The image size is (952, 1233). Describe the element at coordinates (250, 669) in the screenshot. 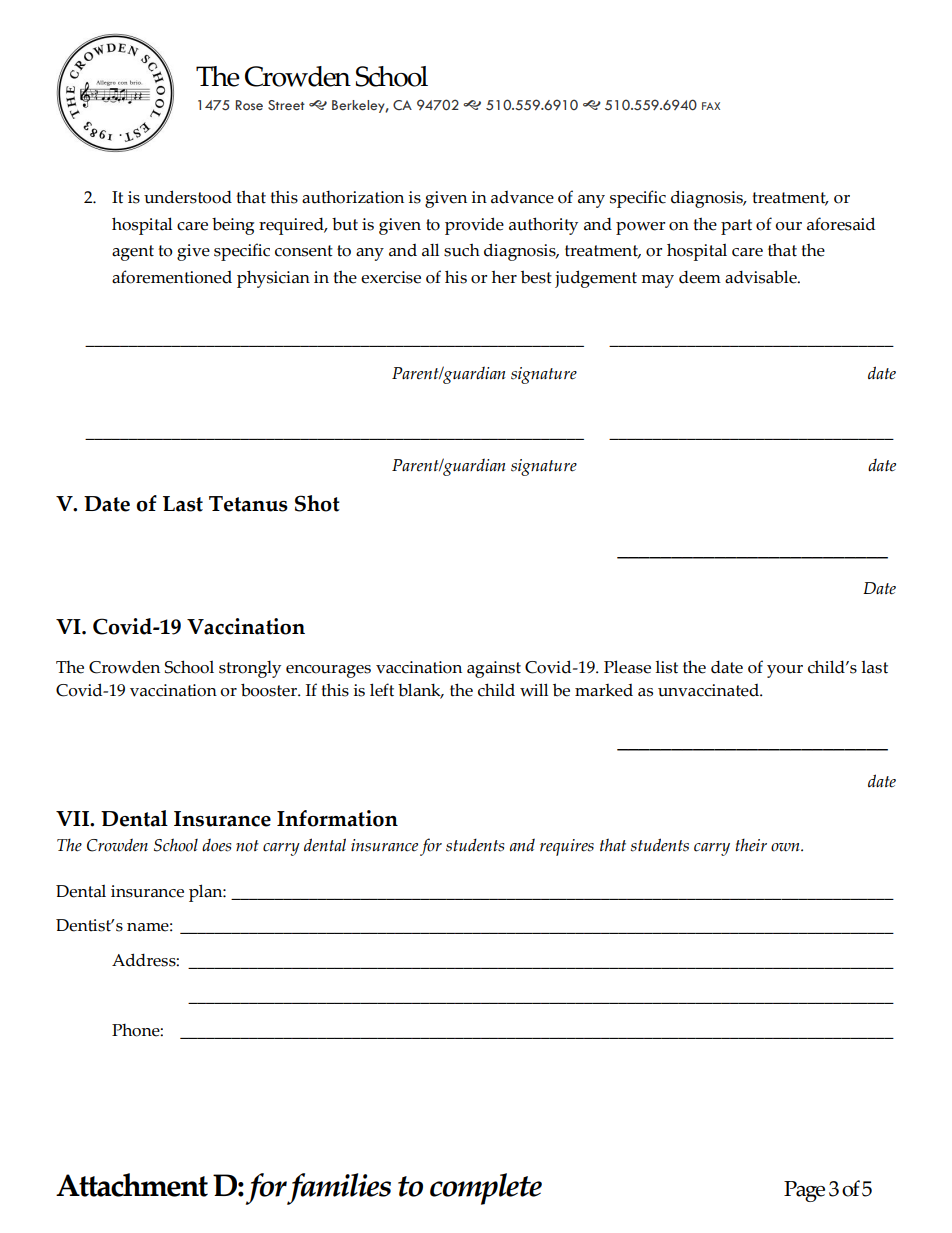

I see `strongly` at that location.
